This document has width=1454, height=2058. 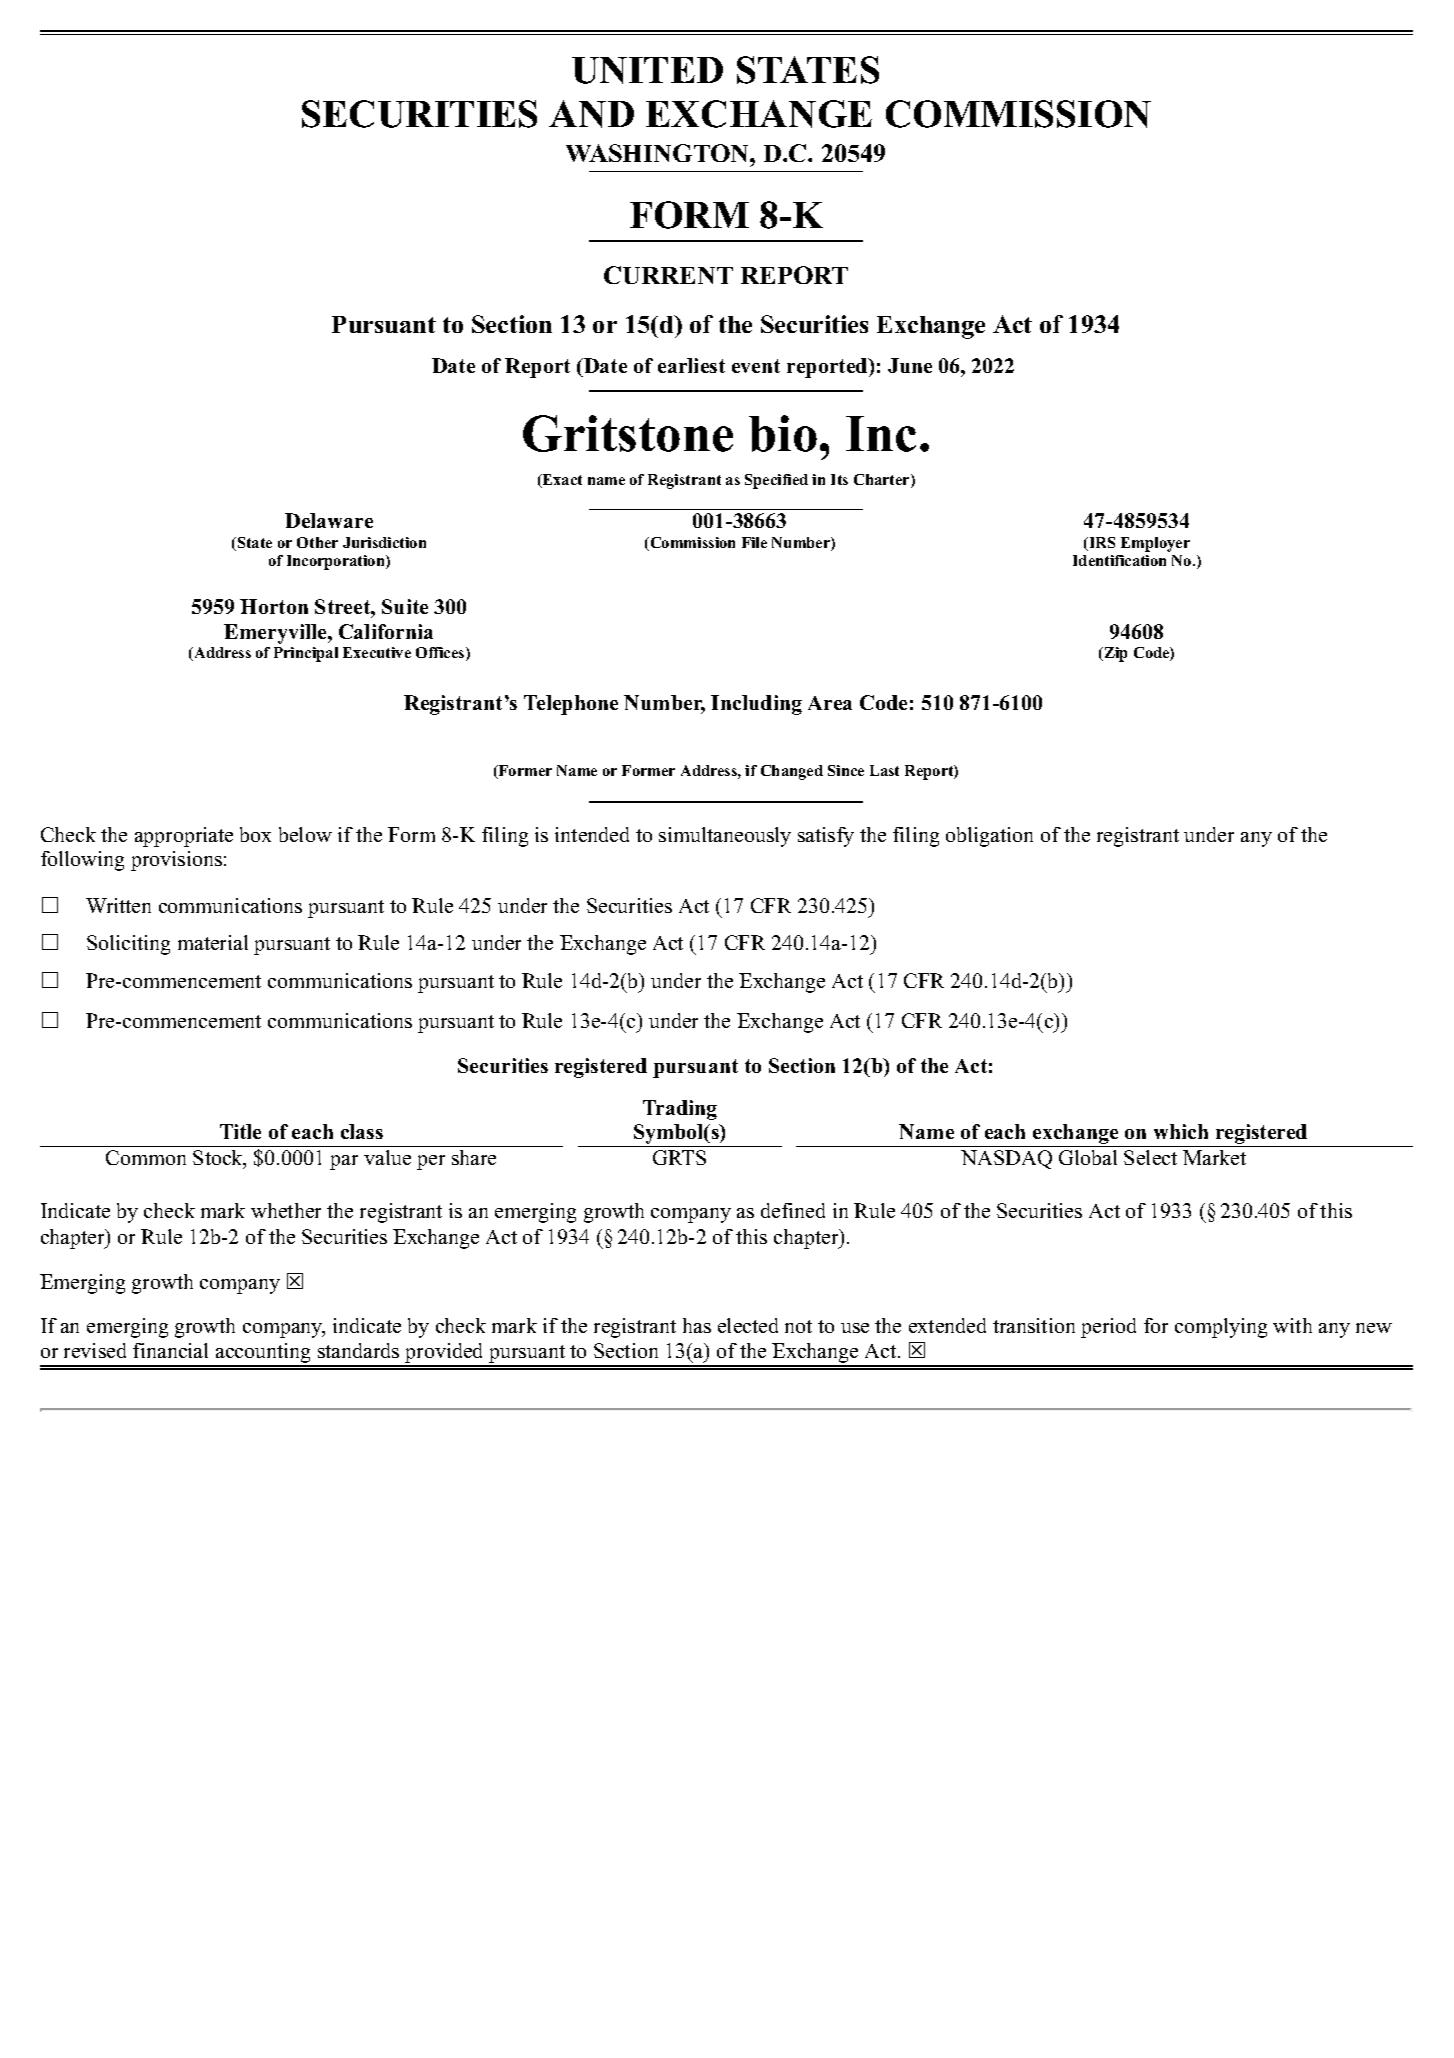 What do you see at coordinates (647, 70) in the document?
I see `UNITED` at bounding box center [647, 70].
